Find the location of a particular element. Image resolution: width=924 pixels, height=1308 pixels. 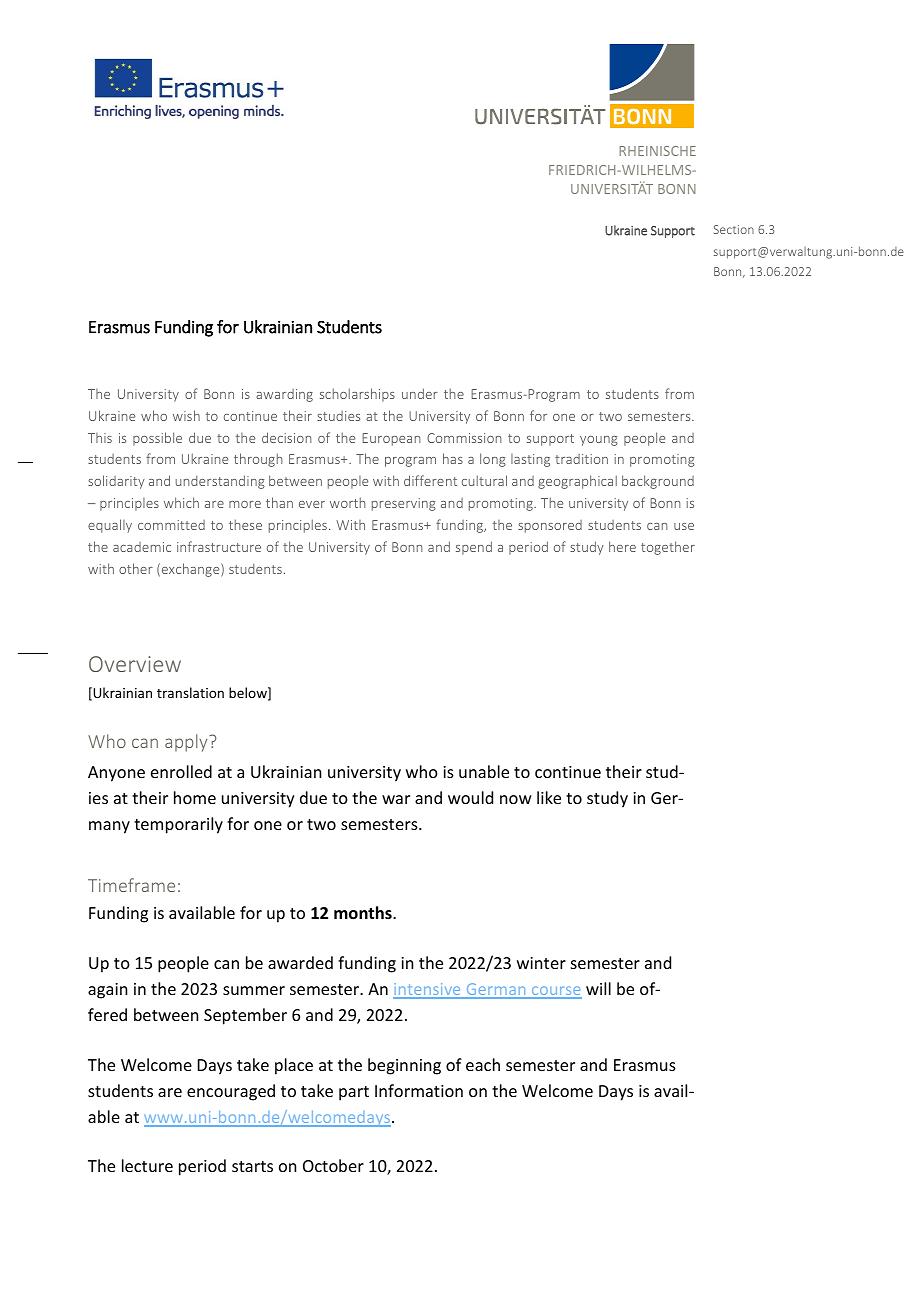

each is located at coordinates (483, 1064).
